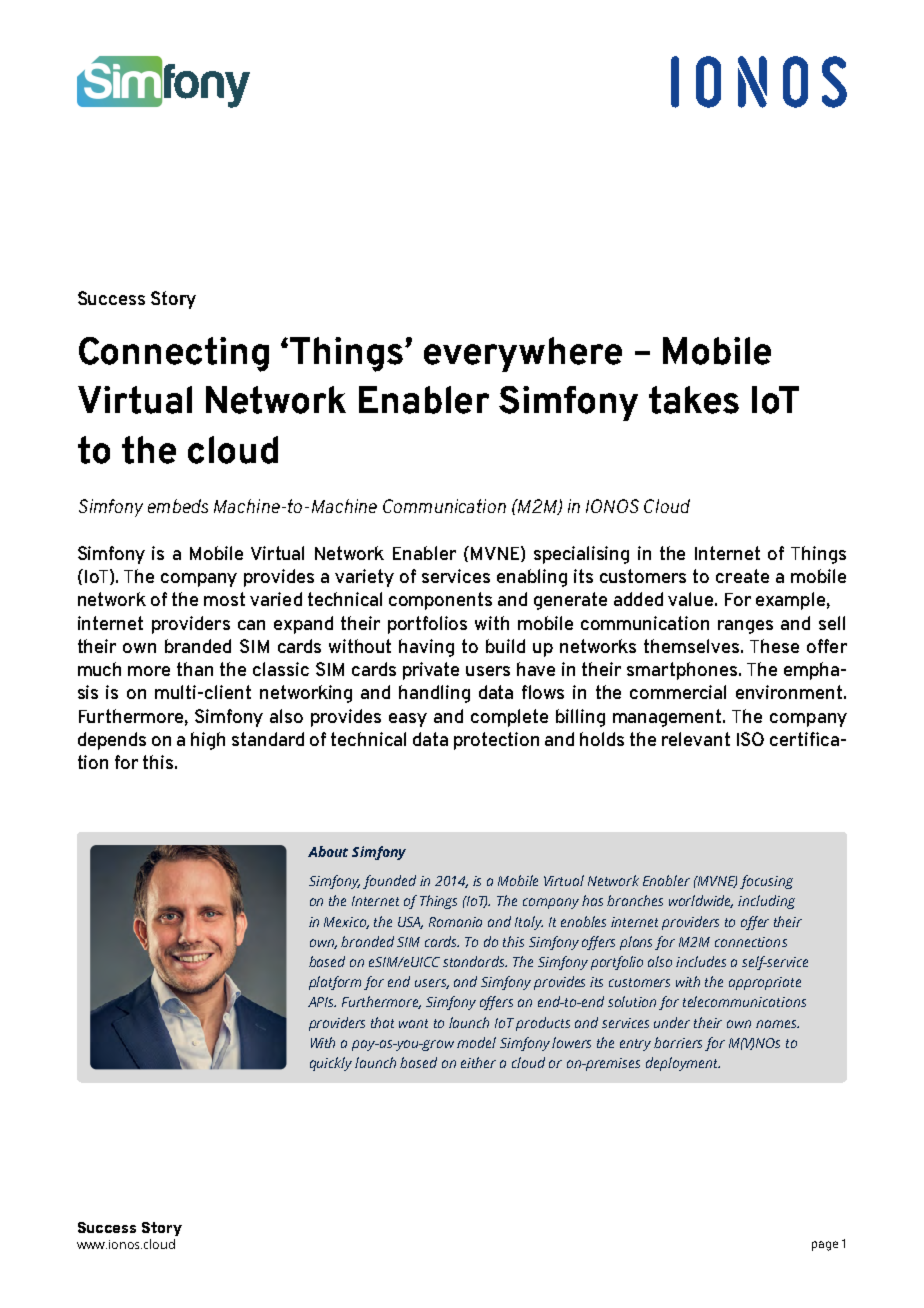  I want to click on quickly, so click(331, 1064).
